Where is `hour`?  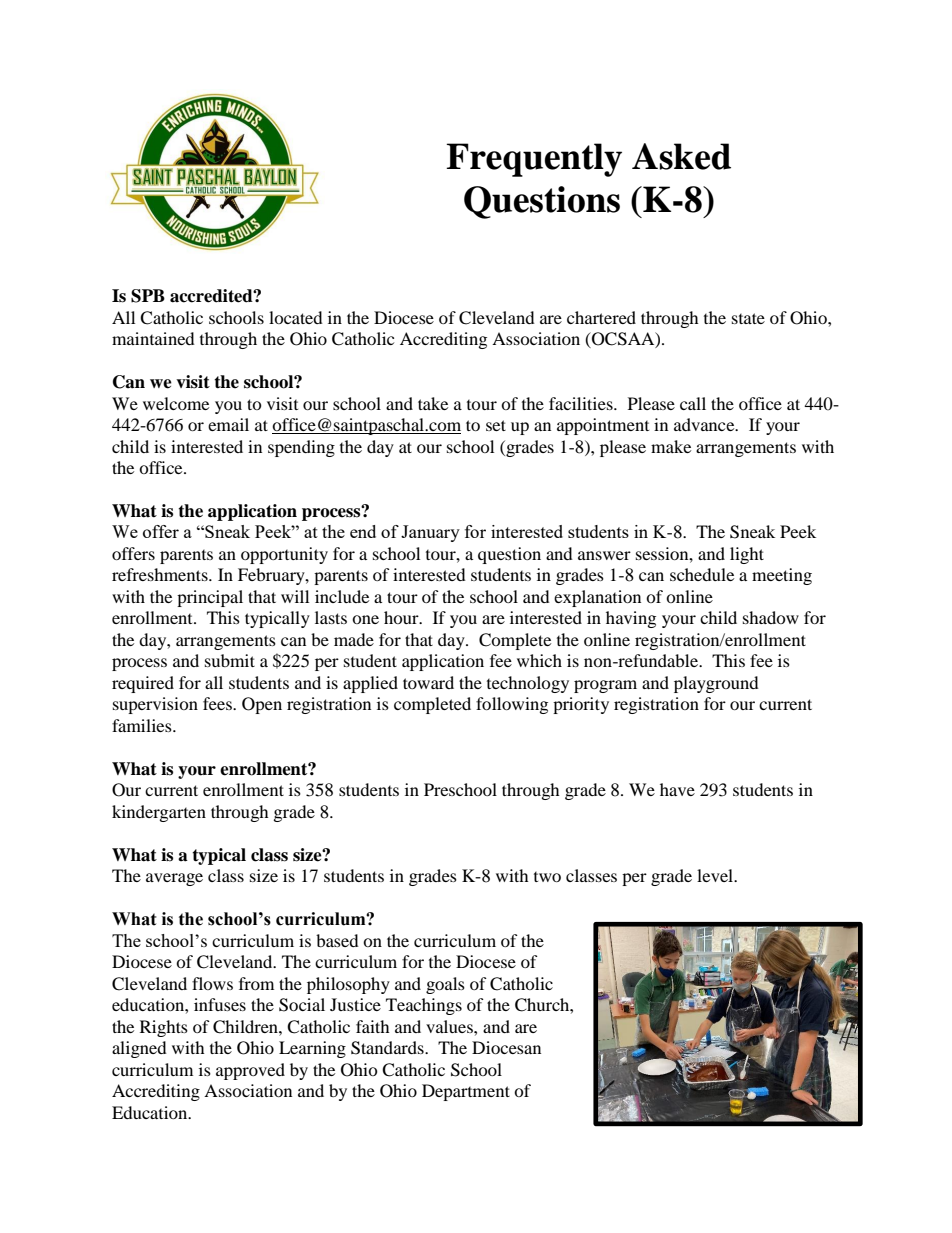 hour is located at coordinates (402, 617).
